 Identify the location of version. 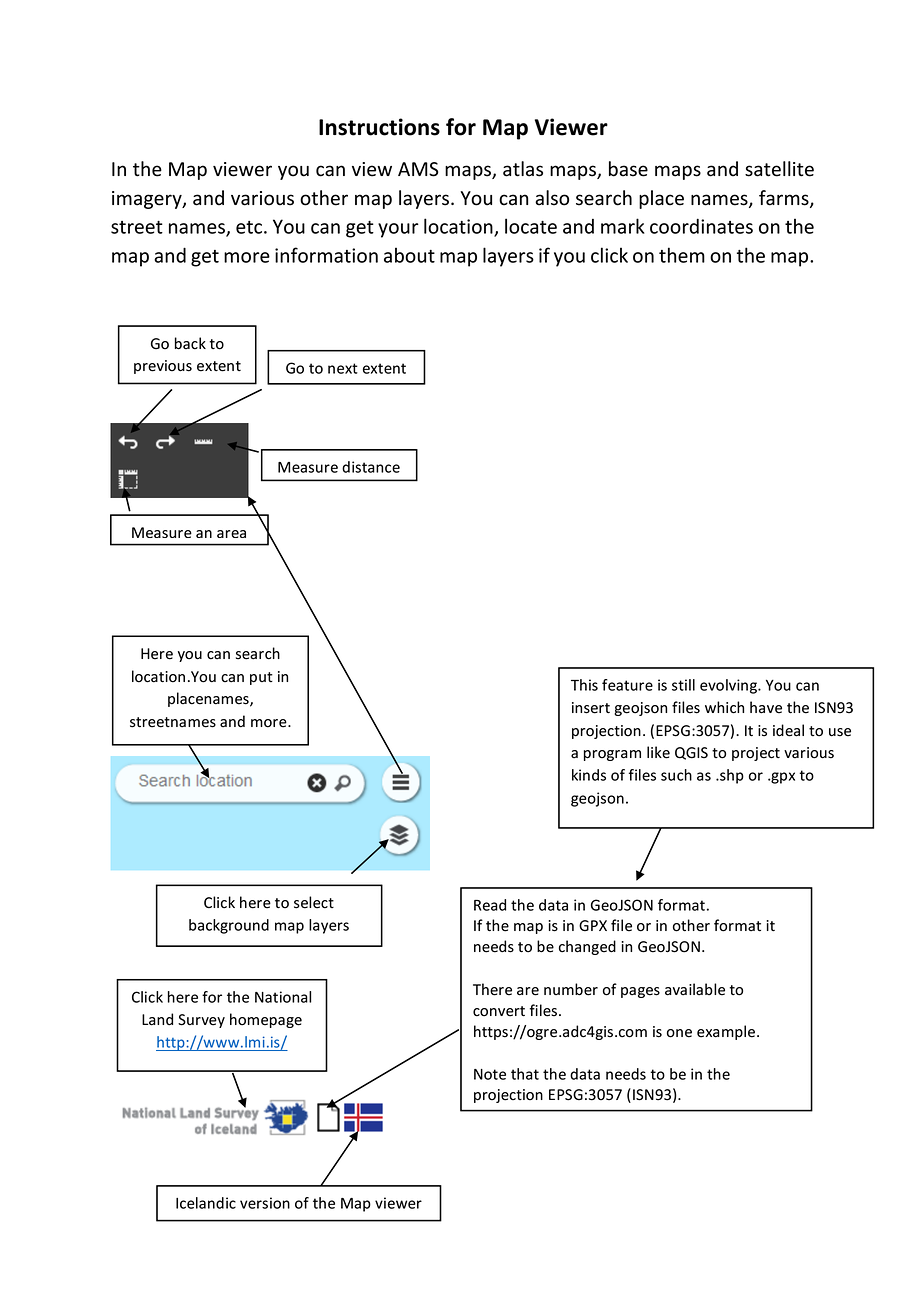
(265, 1203).
